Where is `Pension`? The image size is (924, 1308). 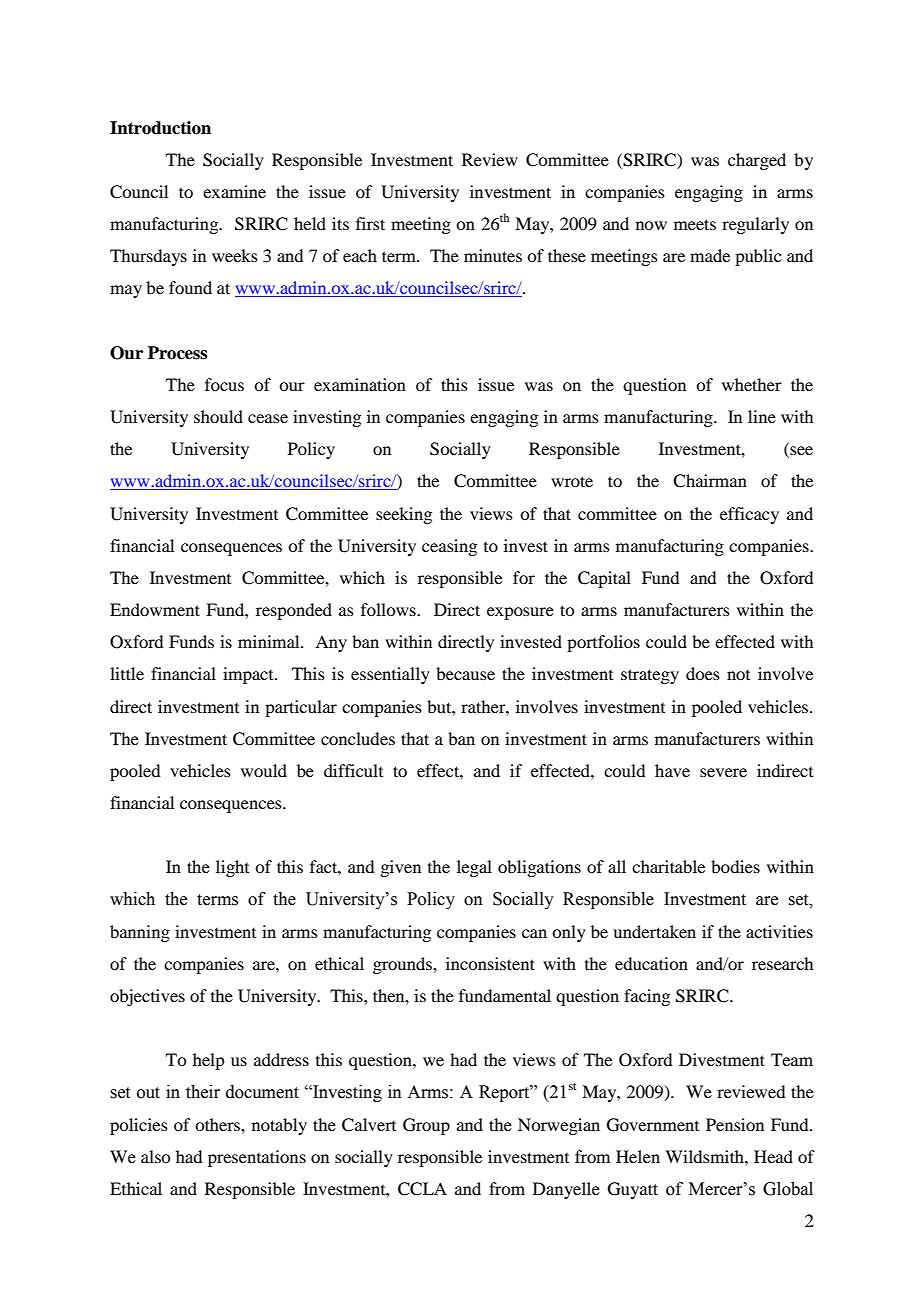
Pension is located at coordinates (735, 1124).
